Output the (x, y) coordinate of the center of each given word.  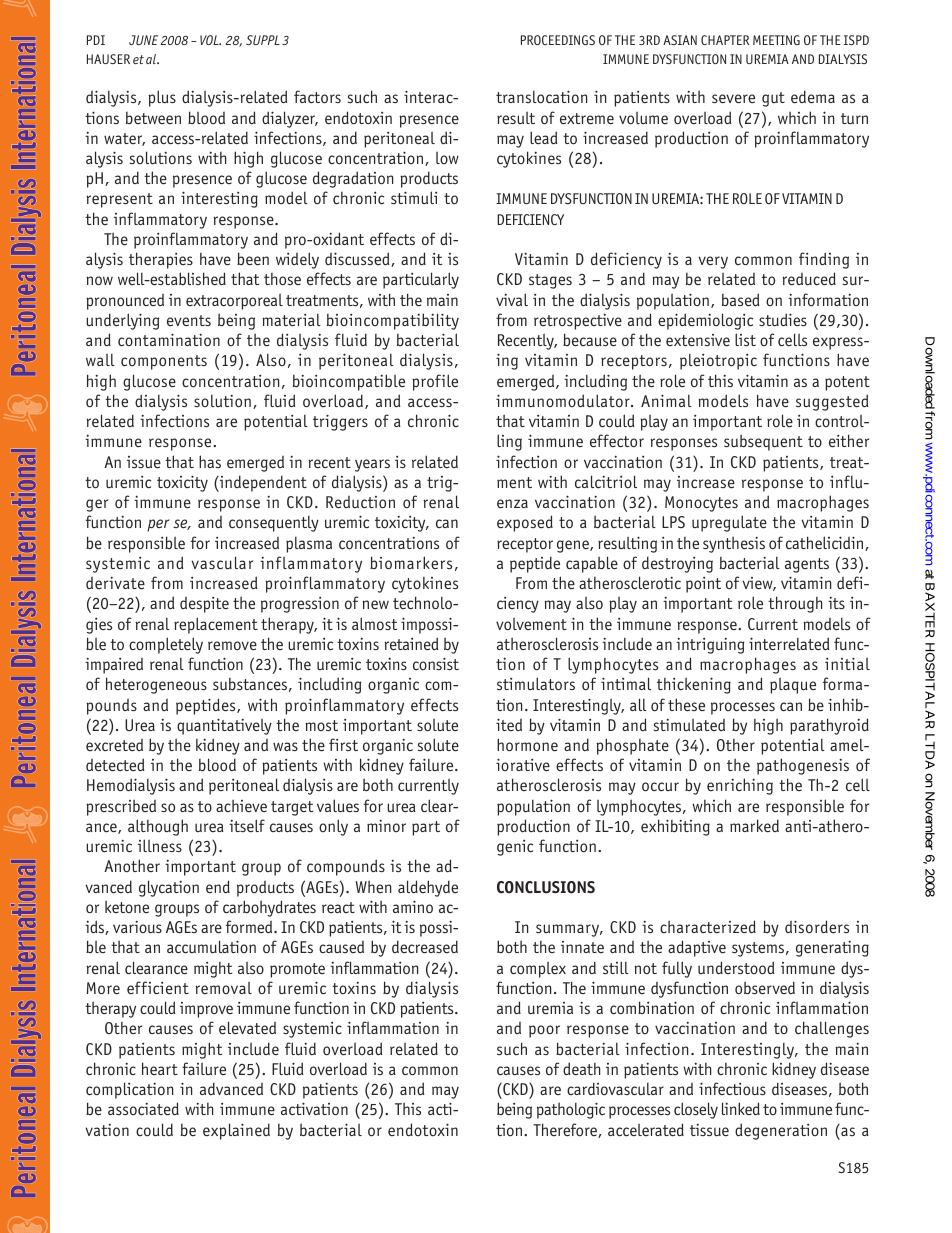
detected (115, 764)
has (210, 461)
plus (162, 98)
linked (741, 1108)
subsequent (763, 442)
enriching (740, 786)
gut (773, 99)
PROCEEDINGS (558, 40)
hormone (527, 744)
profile (435, 382)
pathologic (571, 1110)
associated (143, 1108)
